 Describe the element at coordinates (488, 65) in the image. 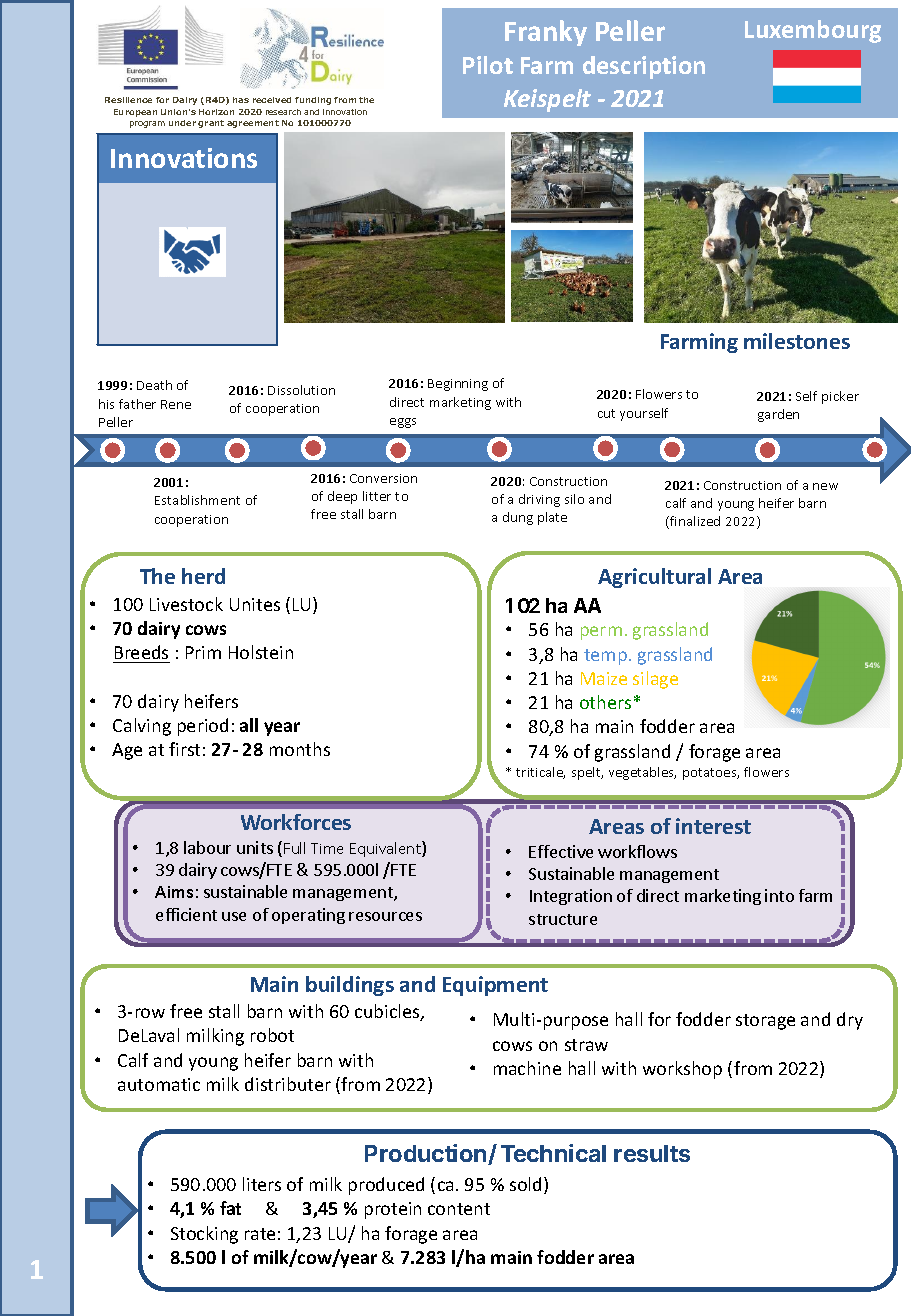

I see `Pilot` at that location.
